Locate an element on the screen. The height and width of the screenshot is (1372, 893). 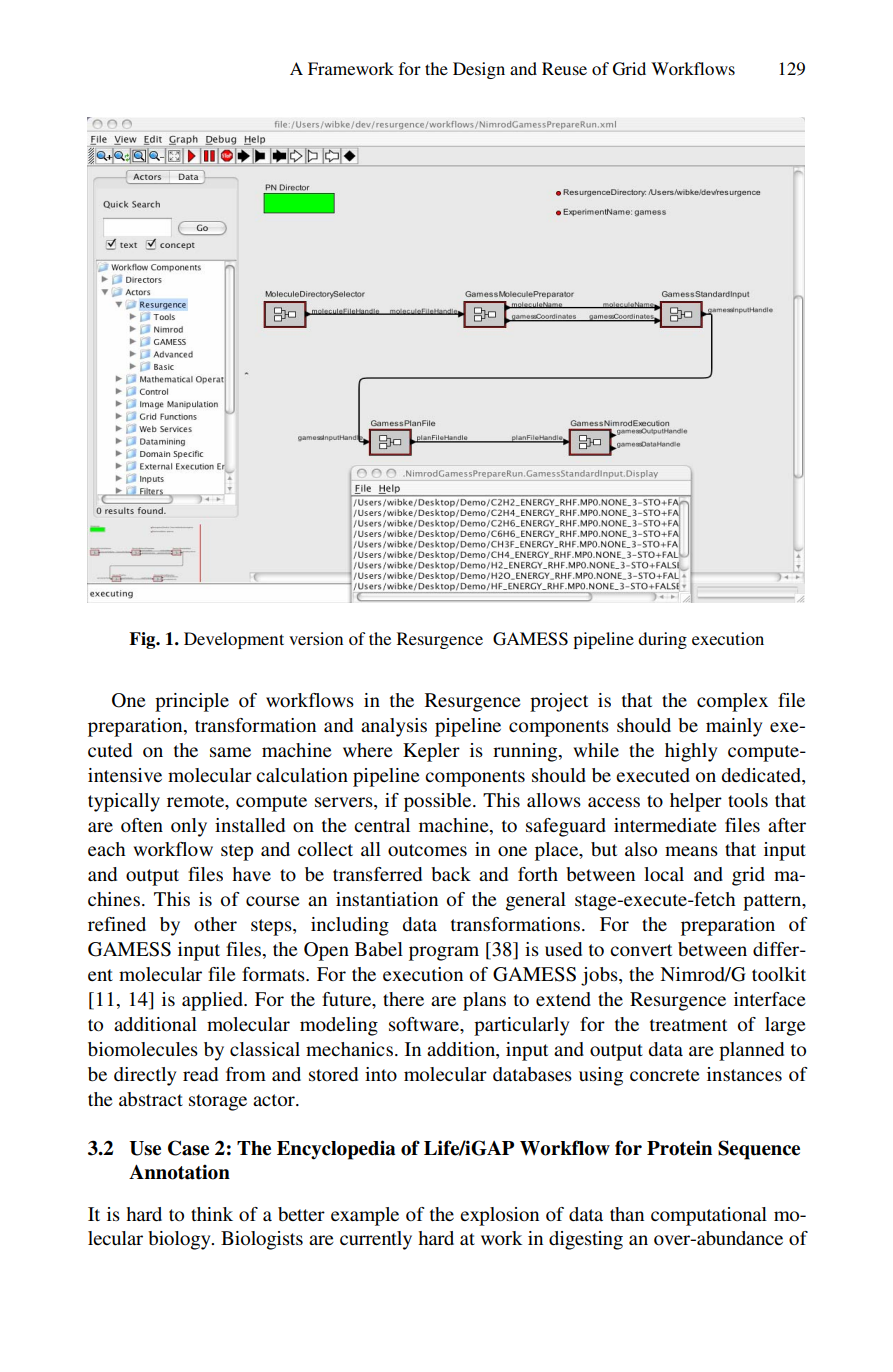
complex is located at coordinates (732, 702).
